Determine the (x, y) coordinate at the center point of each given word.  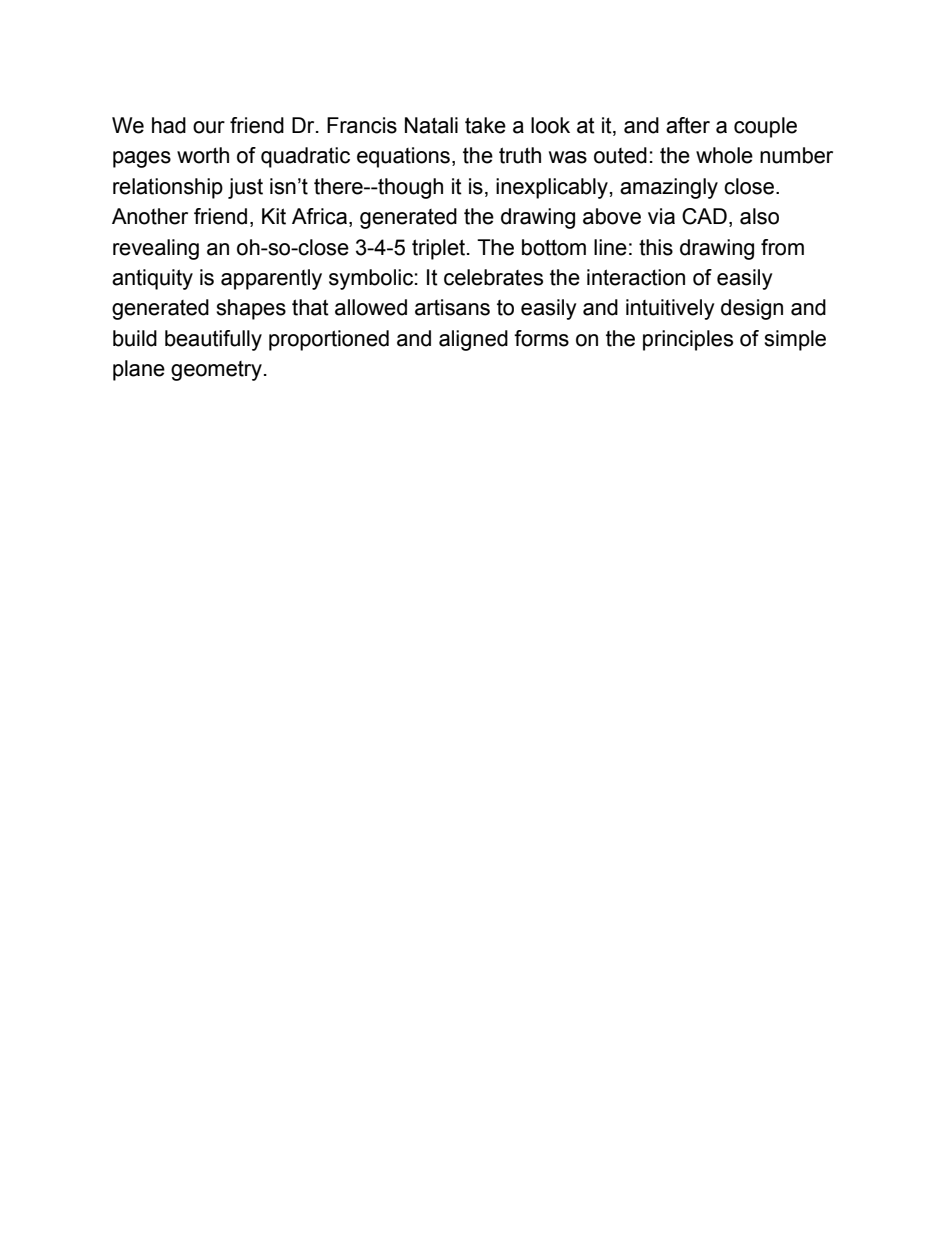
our (209, 127)
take (485, 125)
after (688, 125)
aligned (473, 340)
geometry (216, 371)
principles (688, 340)
